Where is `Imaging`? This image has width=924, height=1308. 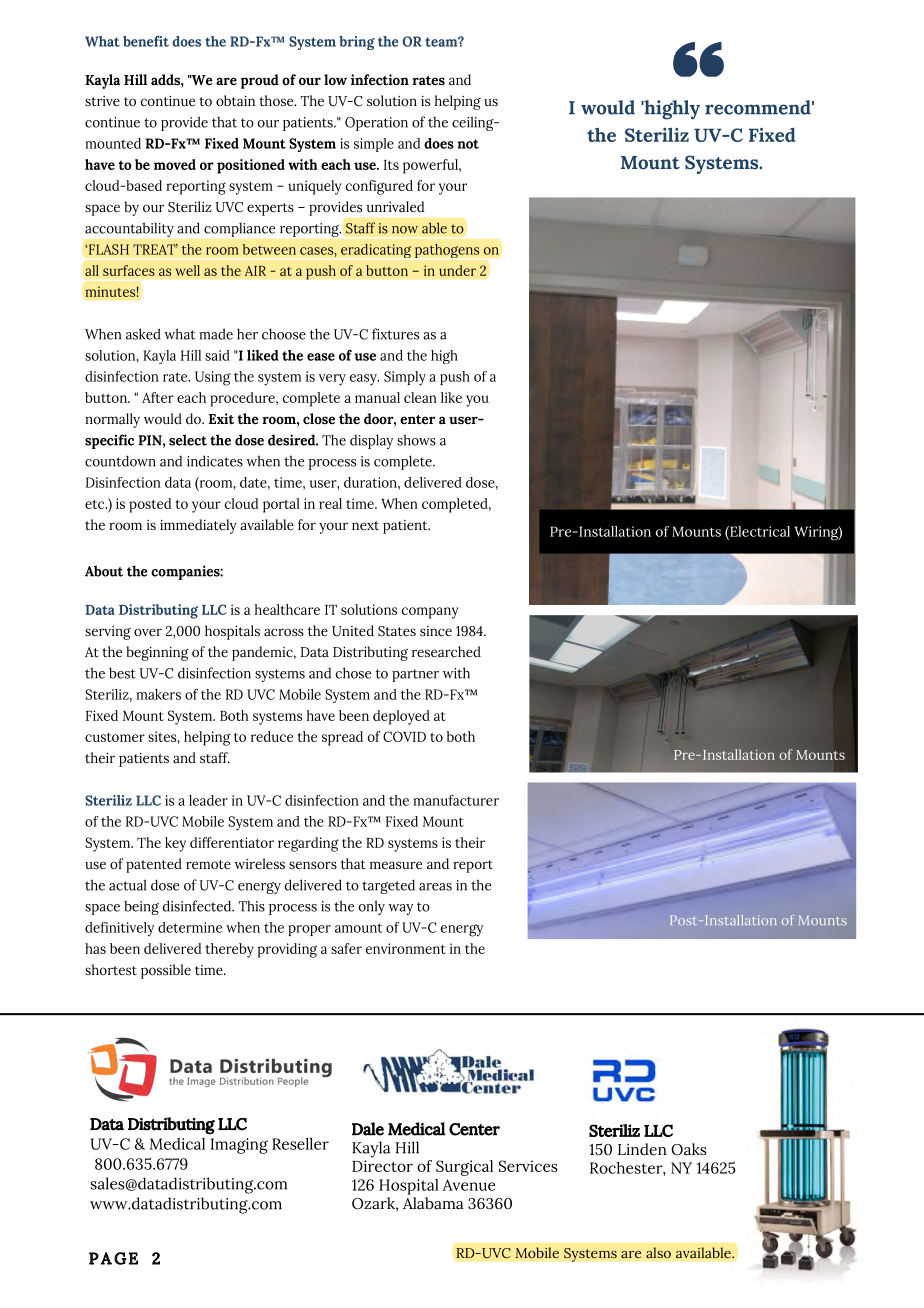 Imaging is located at coordinates (239, 1146).
